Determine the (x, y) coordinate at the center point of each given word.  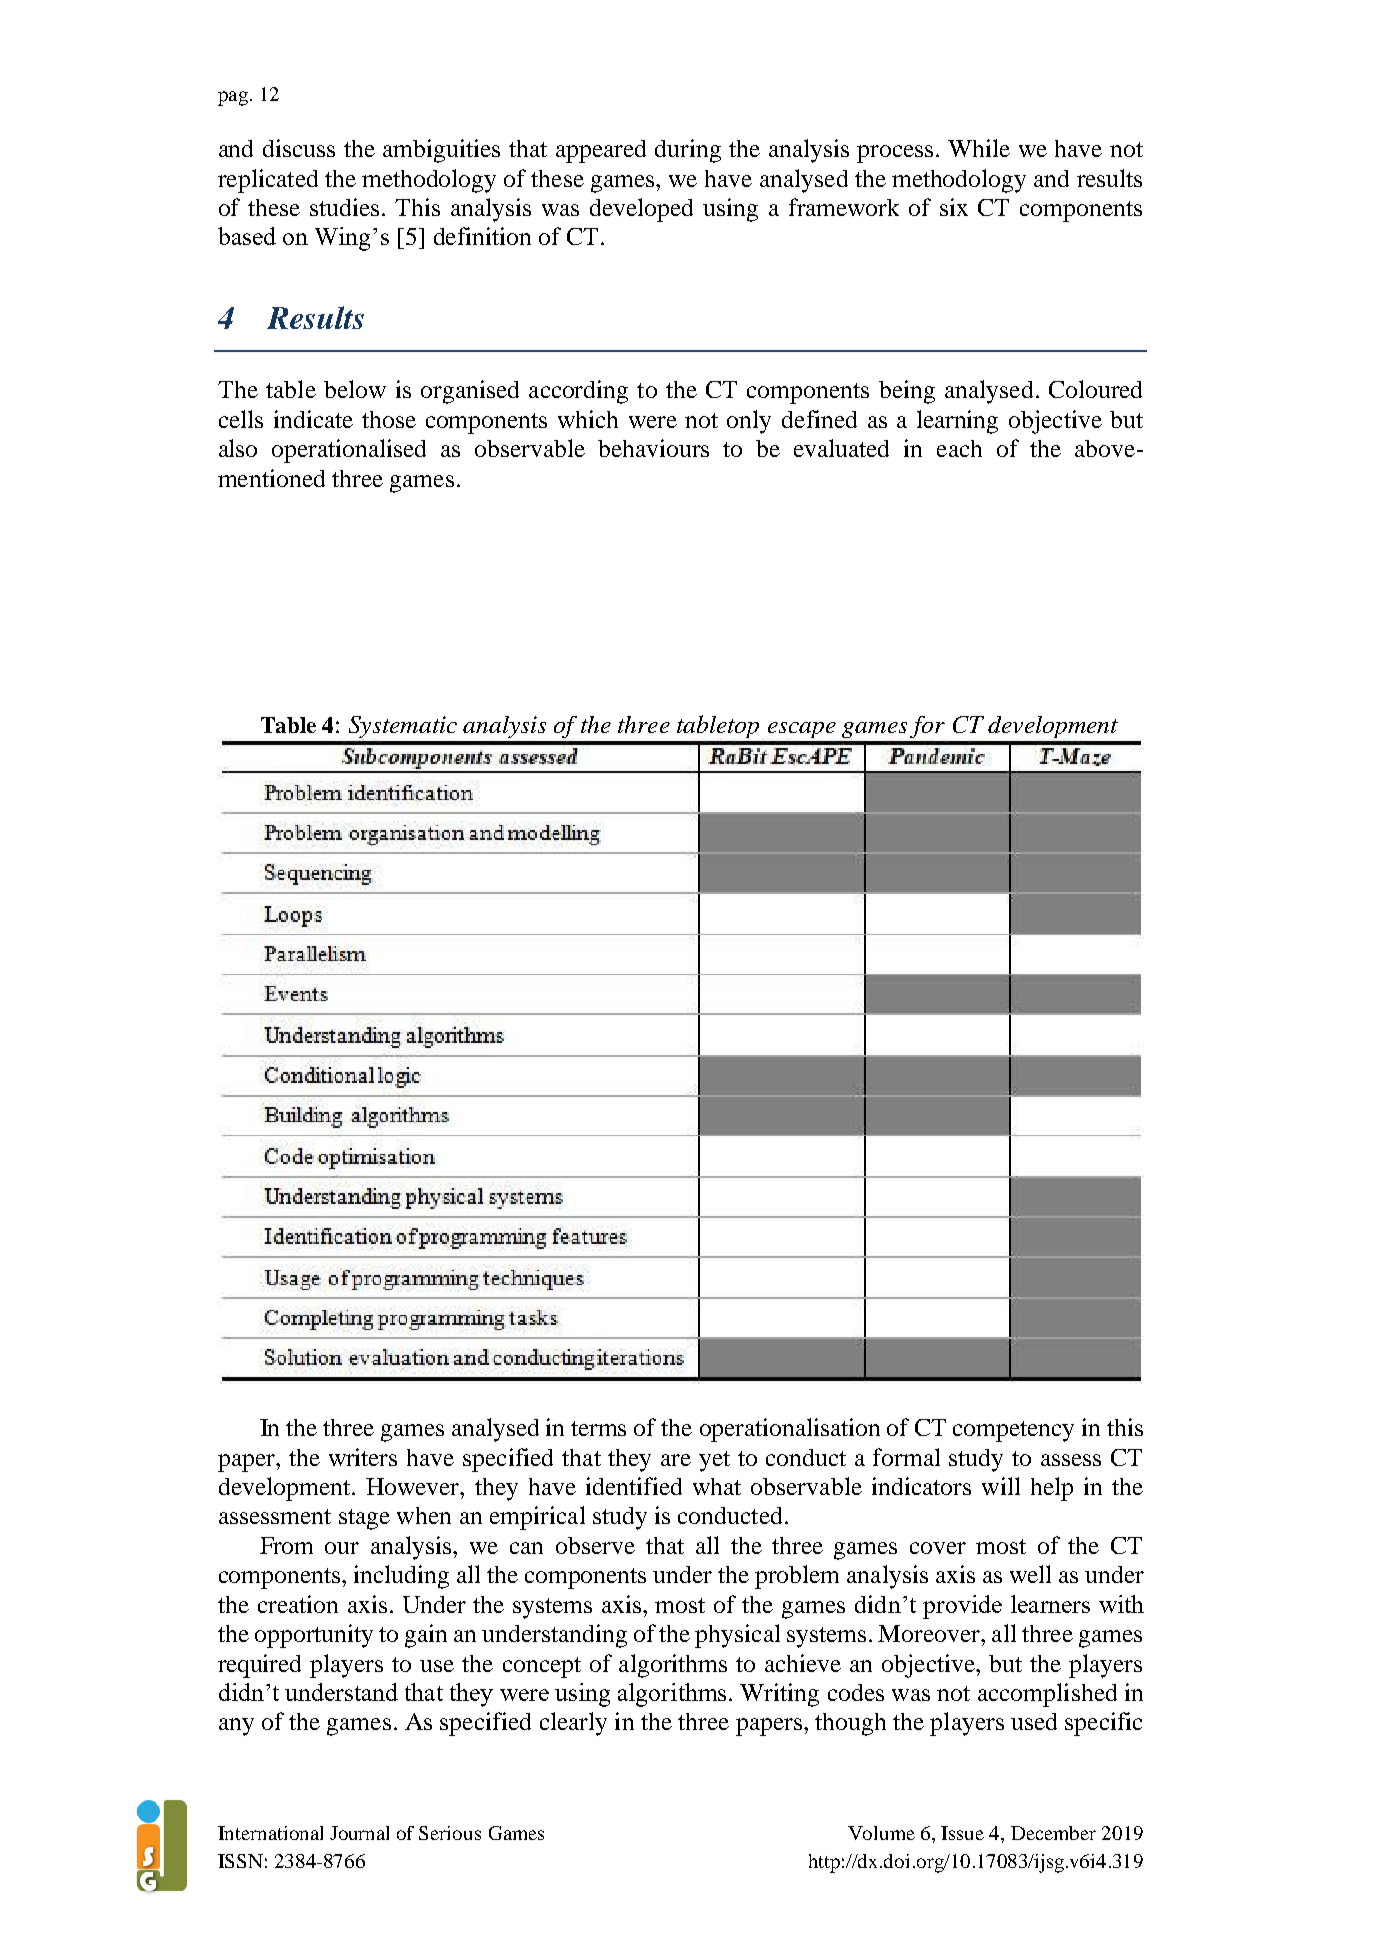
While (979, 148)
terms (598, 1428)
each (959, 448)
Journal (359, 1833)
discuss (299, 148)
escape (802, 730)
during (688, 151)
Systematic (403, 727)
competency (1013, 1431)
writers (363, 1457)
